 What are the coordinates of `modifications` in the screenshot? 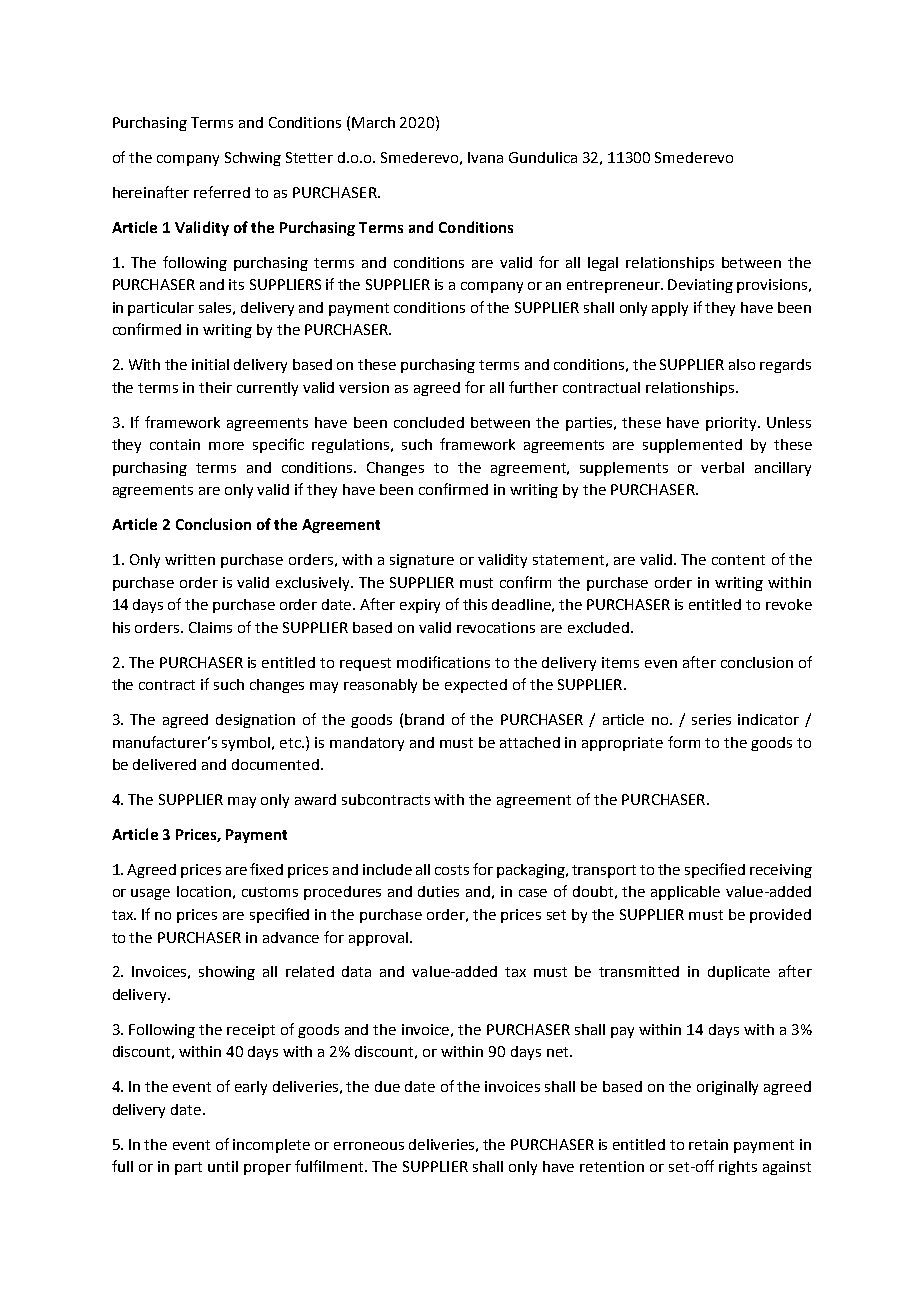 It's located at (443, 662).
